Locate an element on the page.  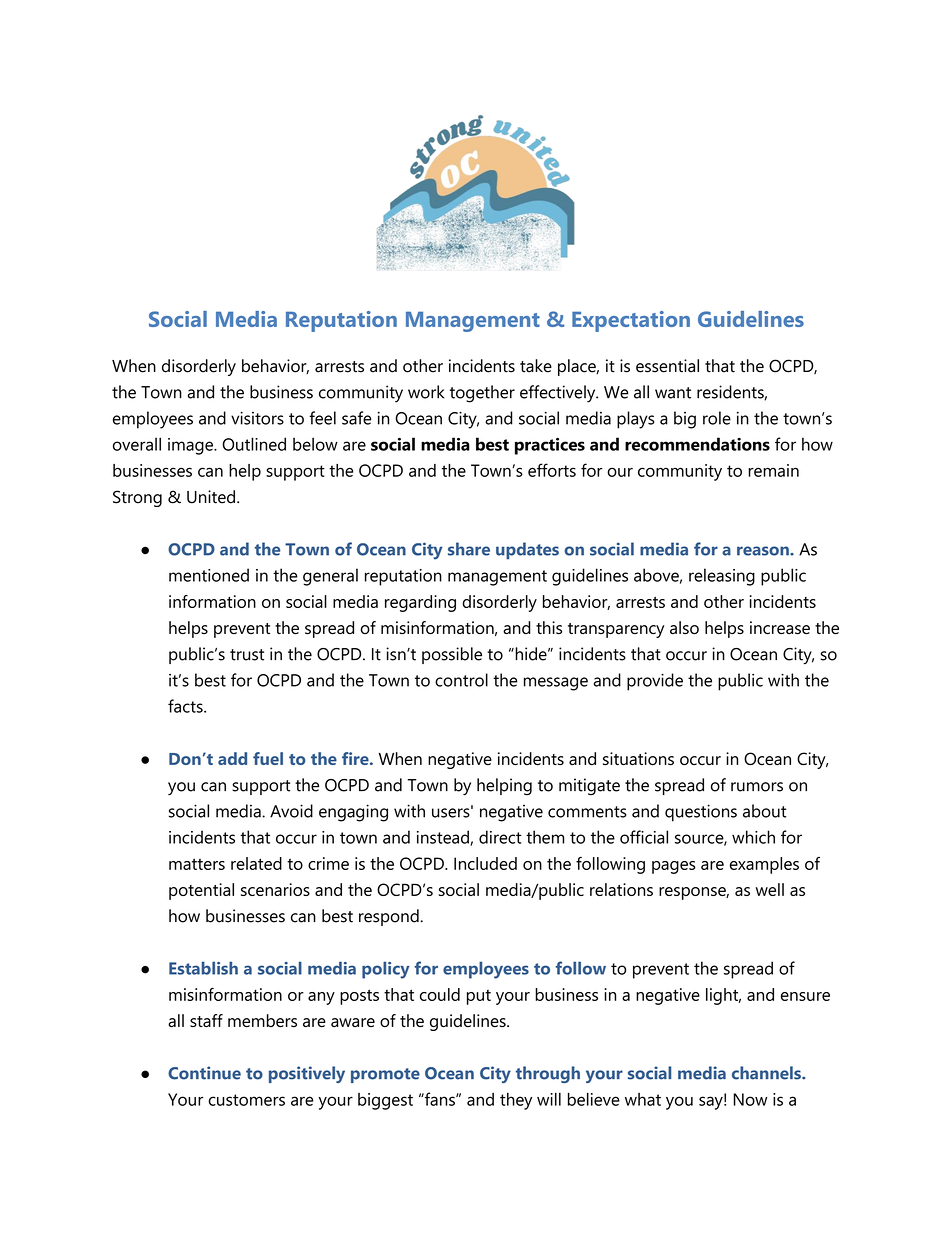
provide is located at coordinates (655, 682).
